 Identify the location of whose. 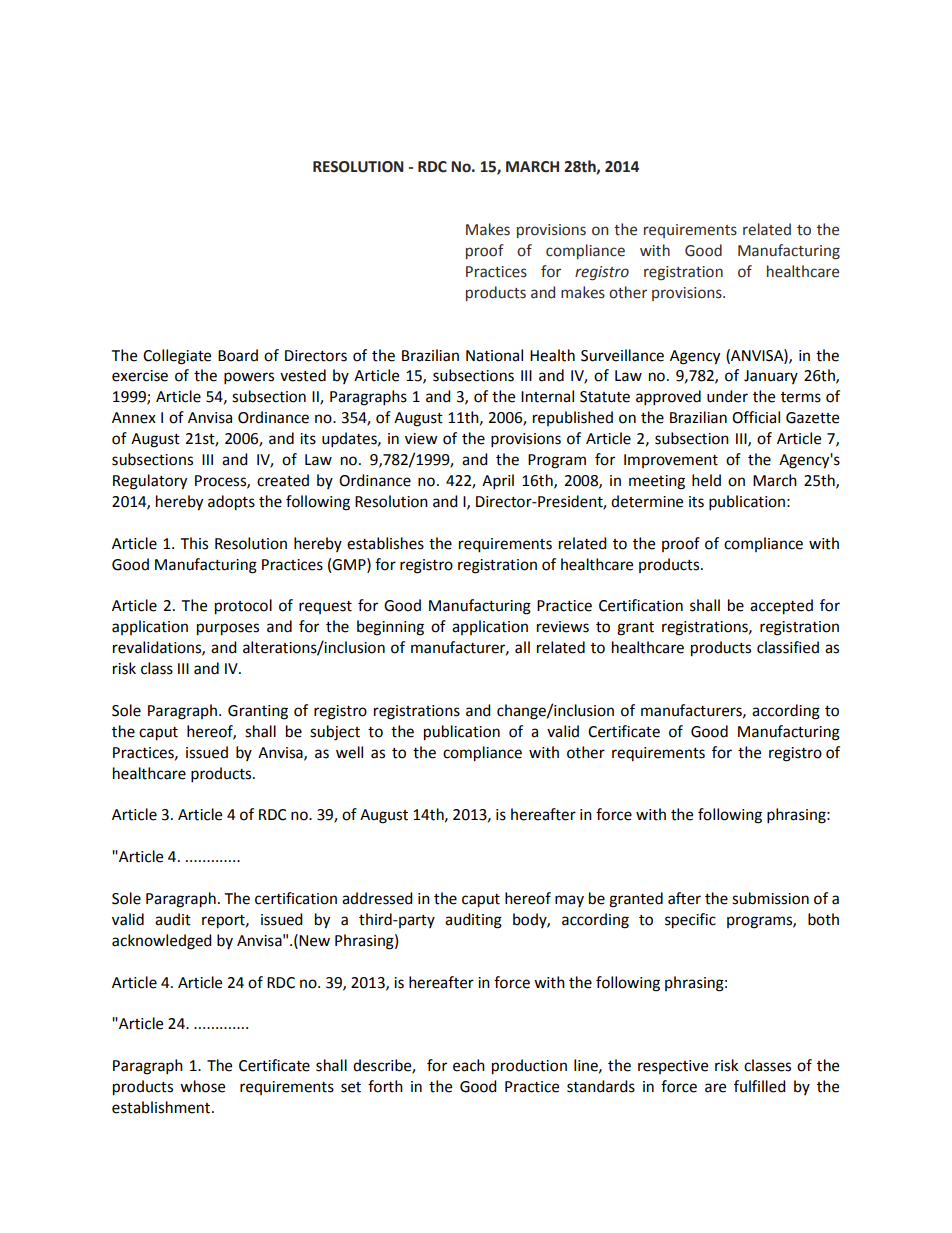
(202, 1086).
